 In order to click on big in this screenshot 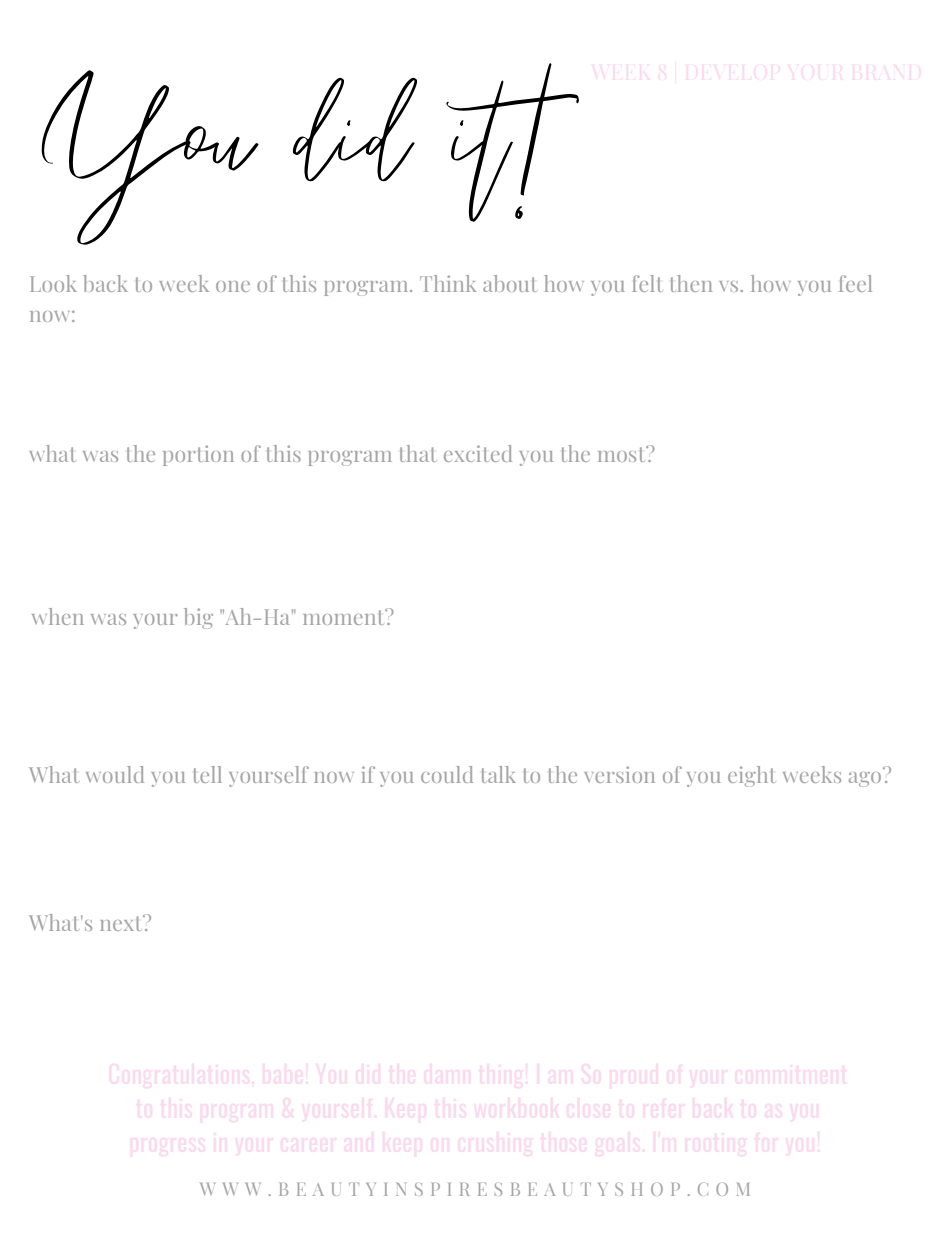, I will do `click(198, 618)`.
